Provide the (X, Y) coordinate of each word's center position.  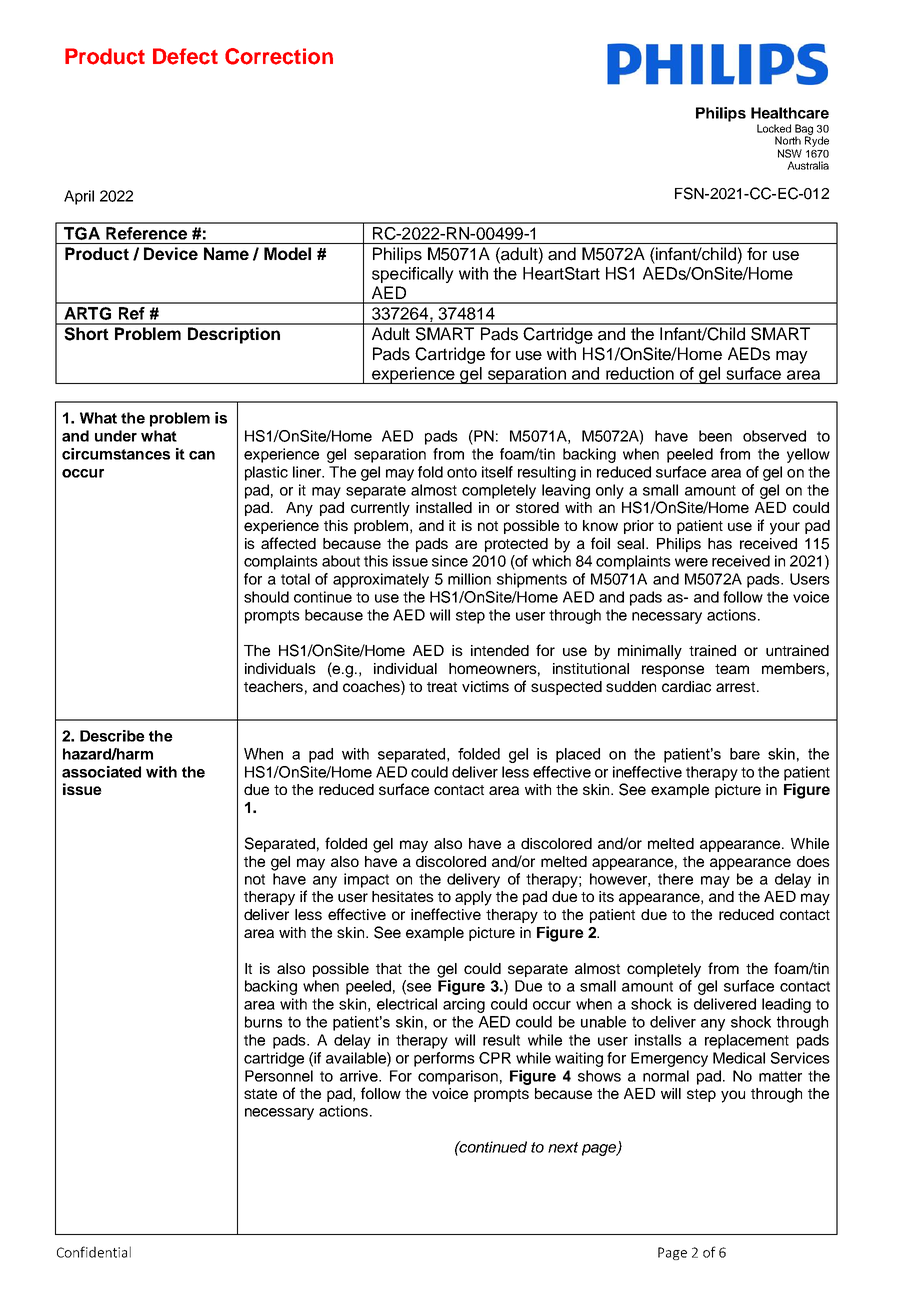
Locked (774, 128)
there (675, 879)
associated (101, 772)
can (202, 455)
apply (473, 898)
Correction (279, 56)
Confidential (94, 1252)
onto (462, 472)
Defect (185, 56)
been (715, 436)
